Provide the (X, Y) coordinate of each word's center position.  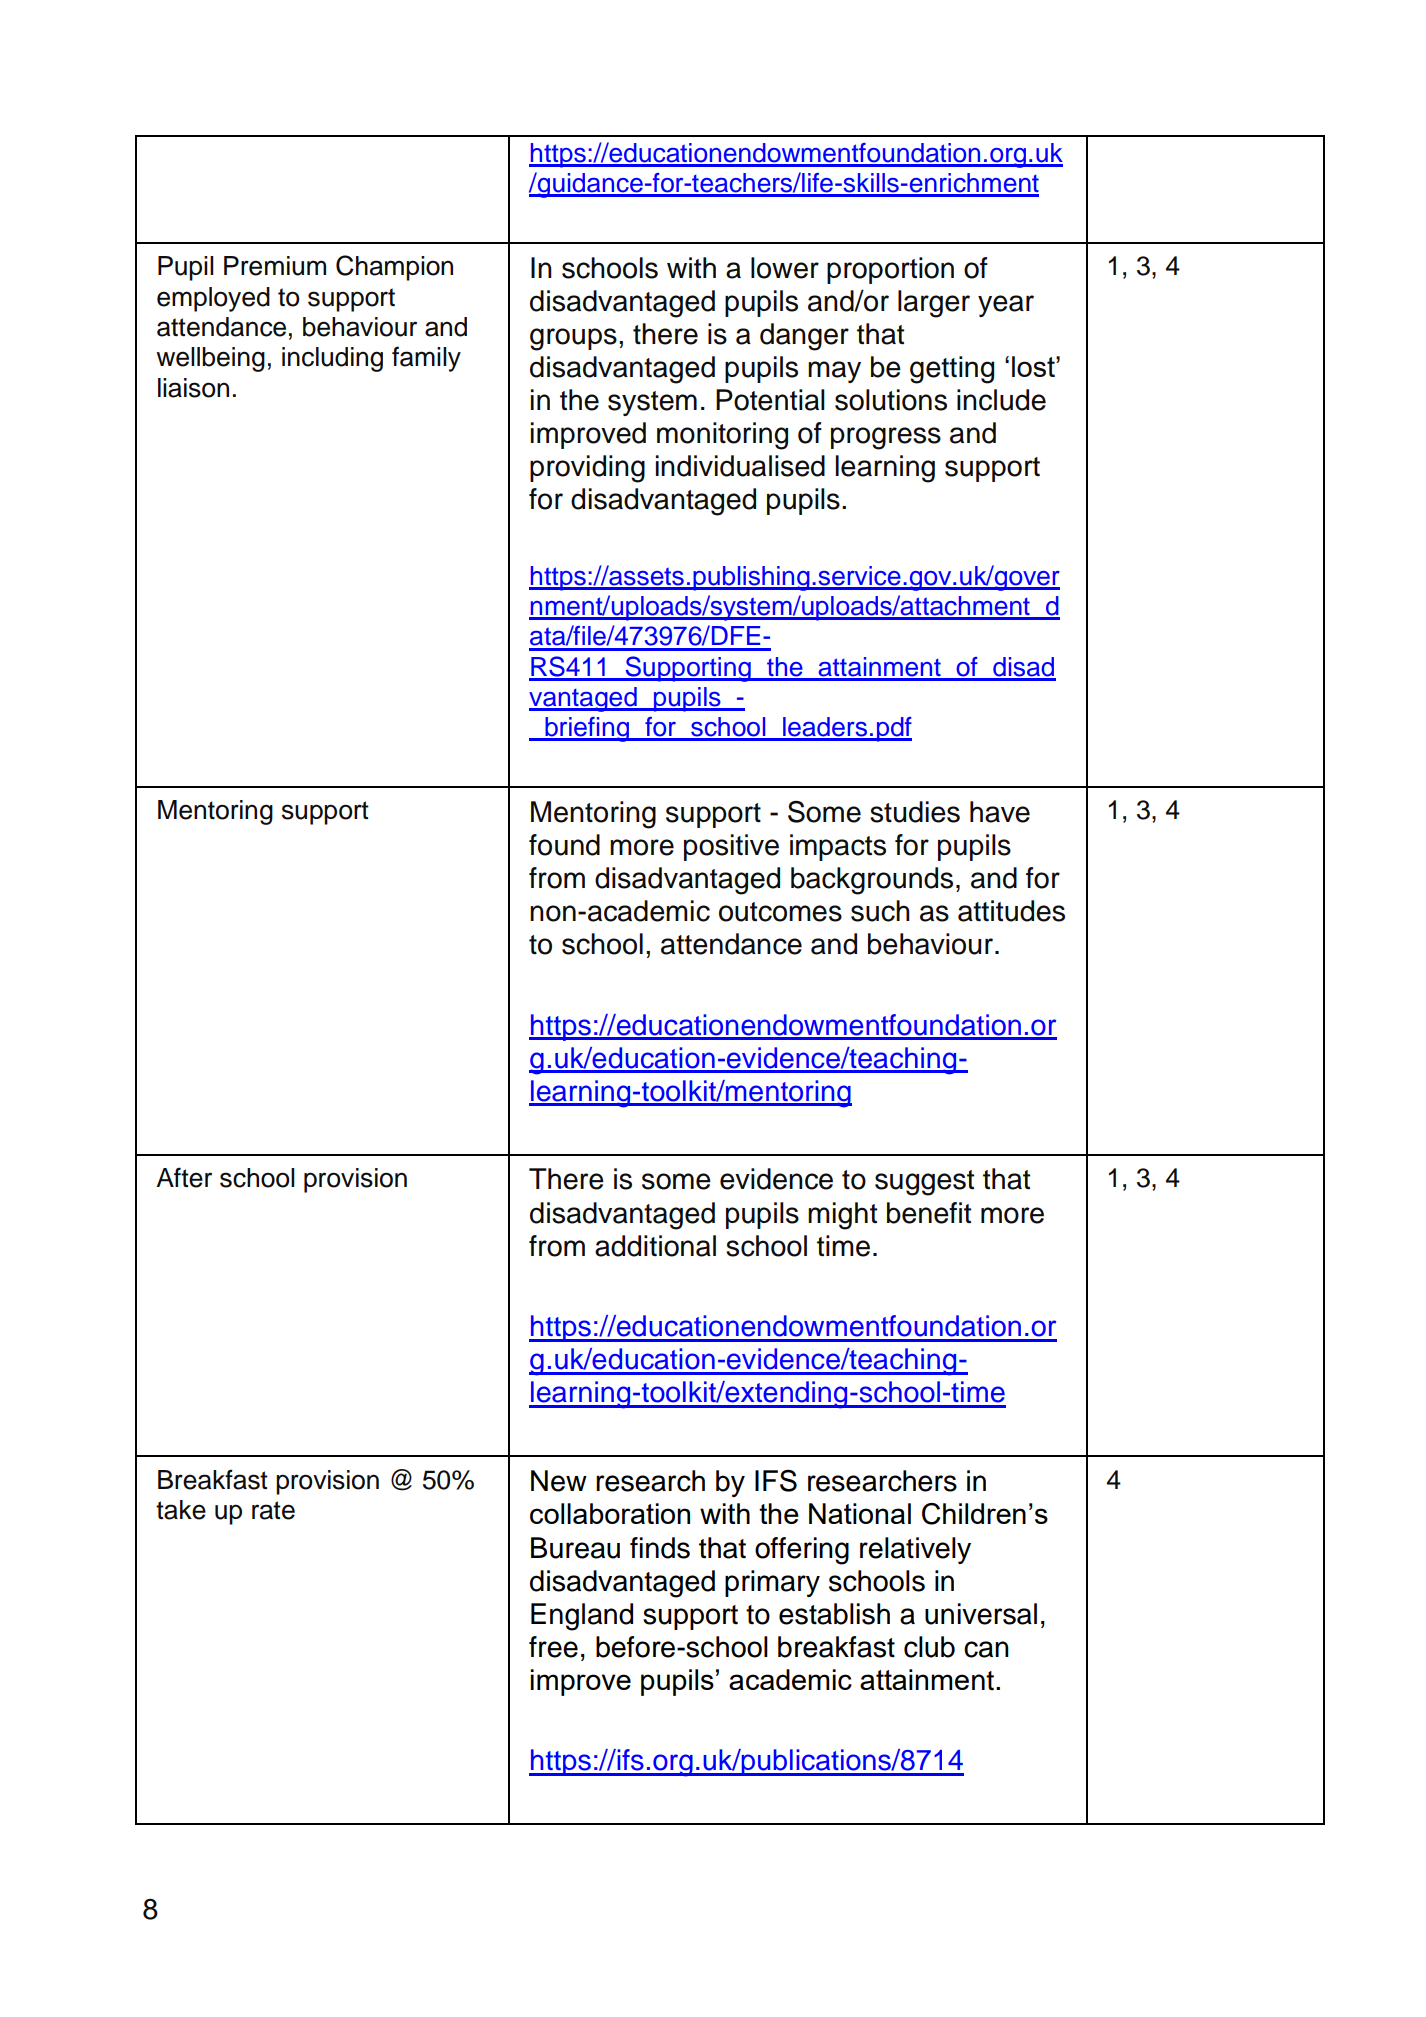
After (184, 1177)
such (880, 911)
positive (731, 847)
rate (273, 1510)
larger (934, 304)
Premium (275, 266)
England (582, 1617)
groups (573, 339)
